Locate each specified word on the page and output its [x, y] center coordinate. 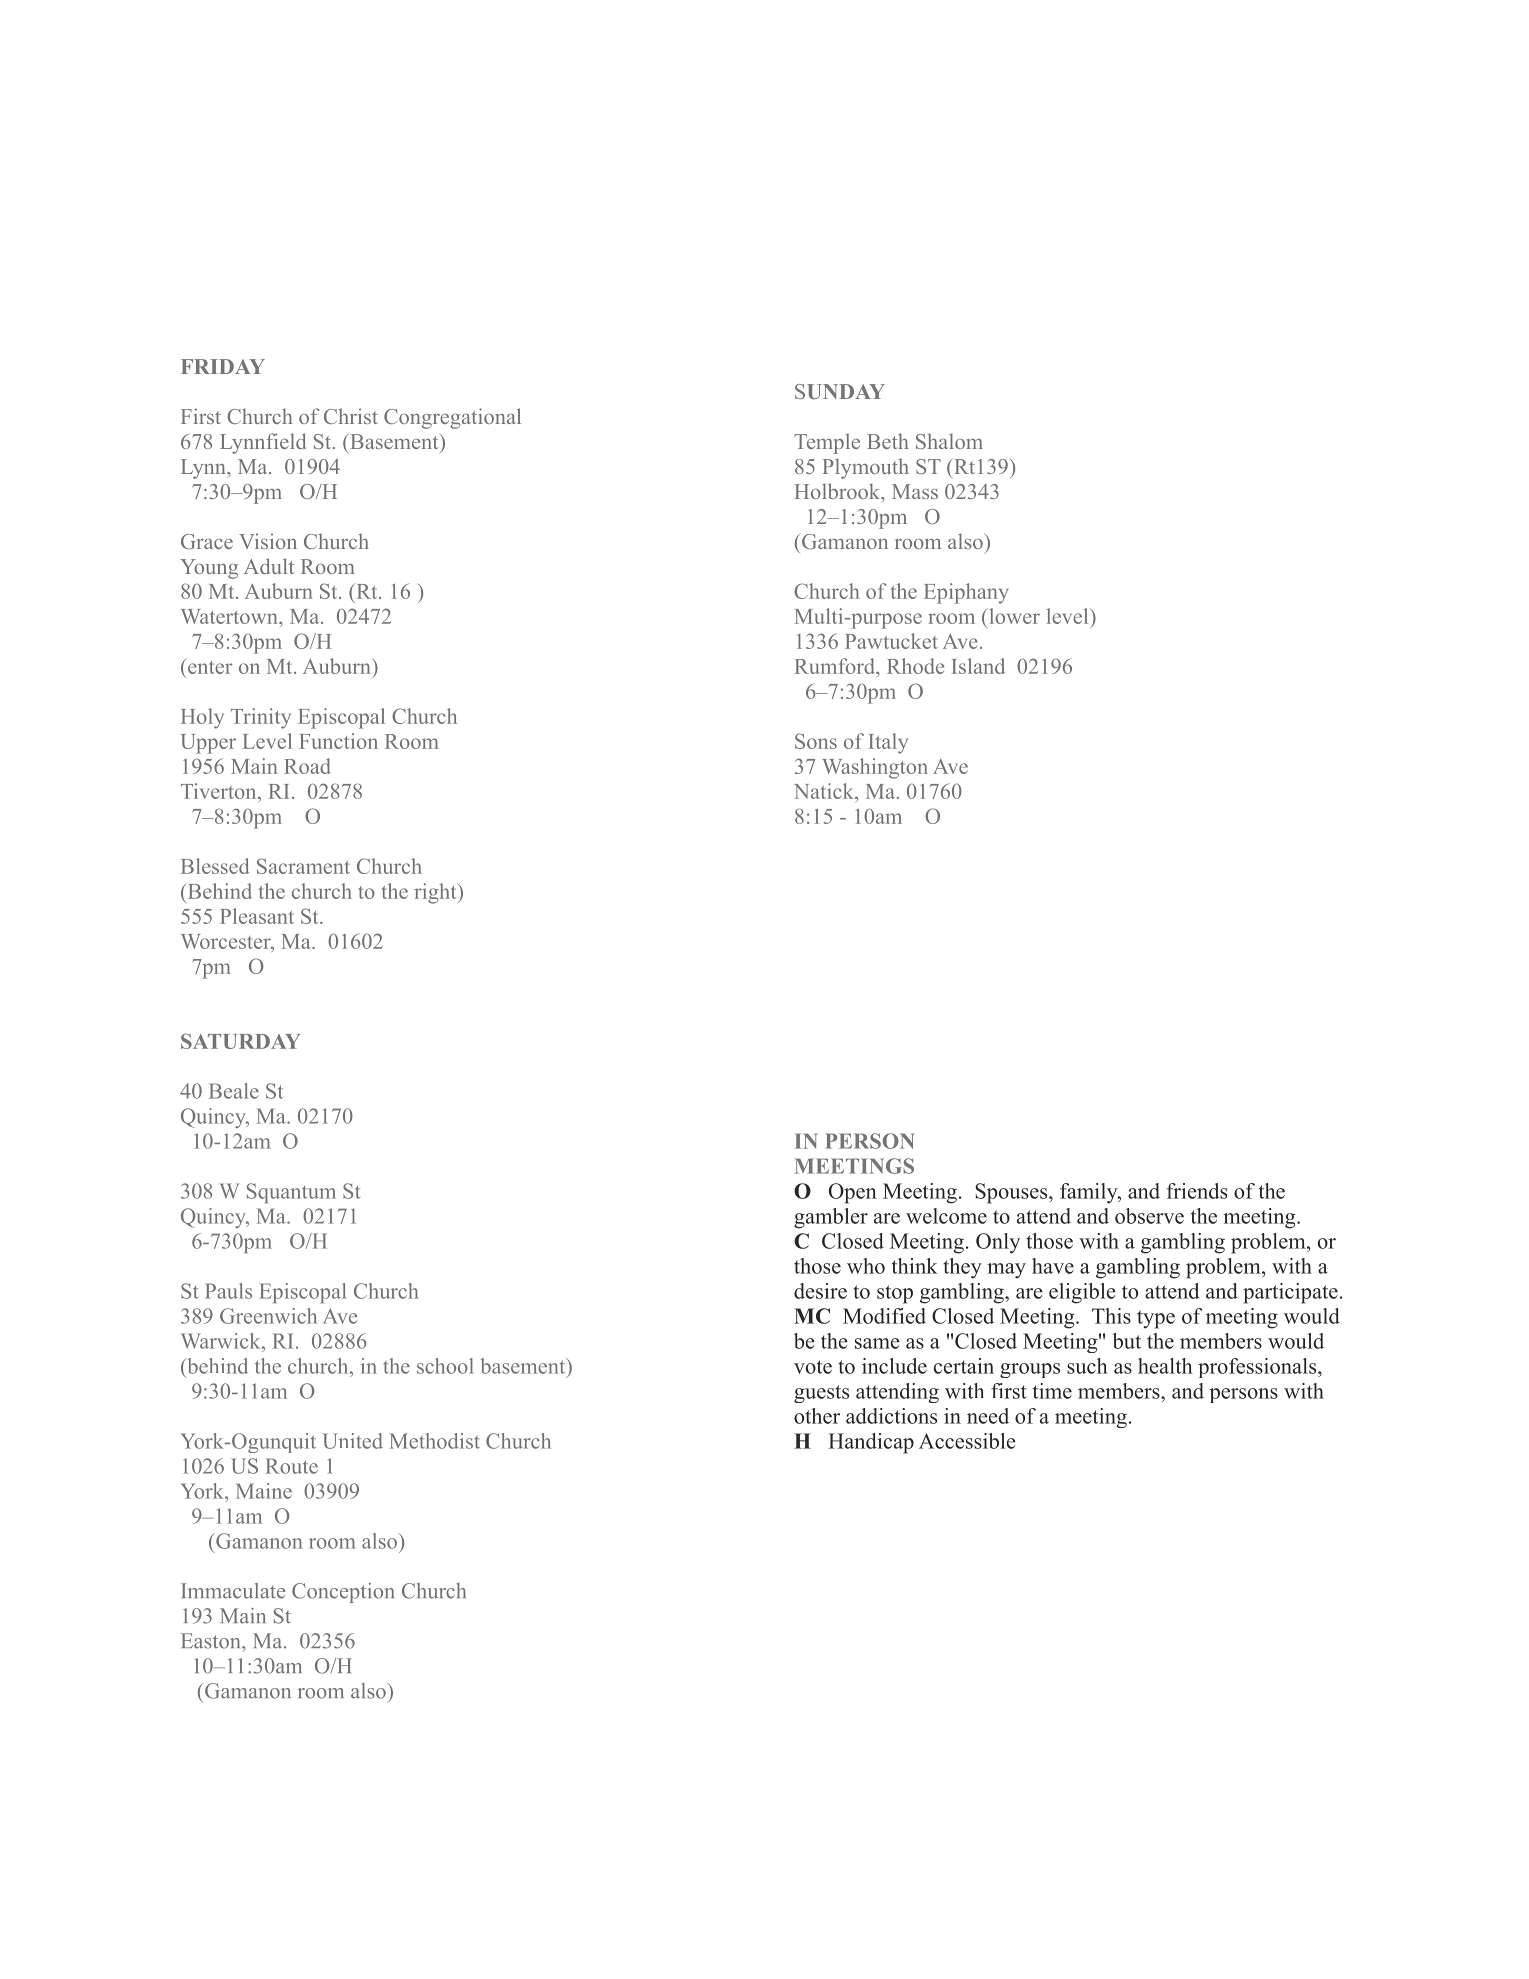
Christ [351, 416]
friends [1197, 1191]
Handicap [871, 1443]
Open [853, 1193]
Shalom [949, 441]
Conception [343, 1593]
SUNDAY [840, 391]
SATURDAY [240, 1041]
